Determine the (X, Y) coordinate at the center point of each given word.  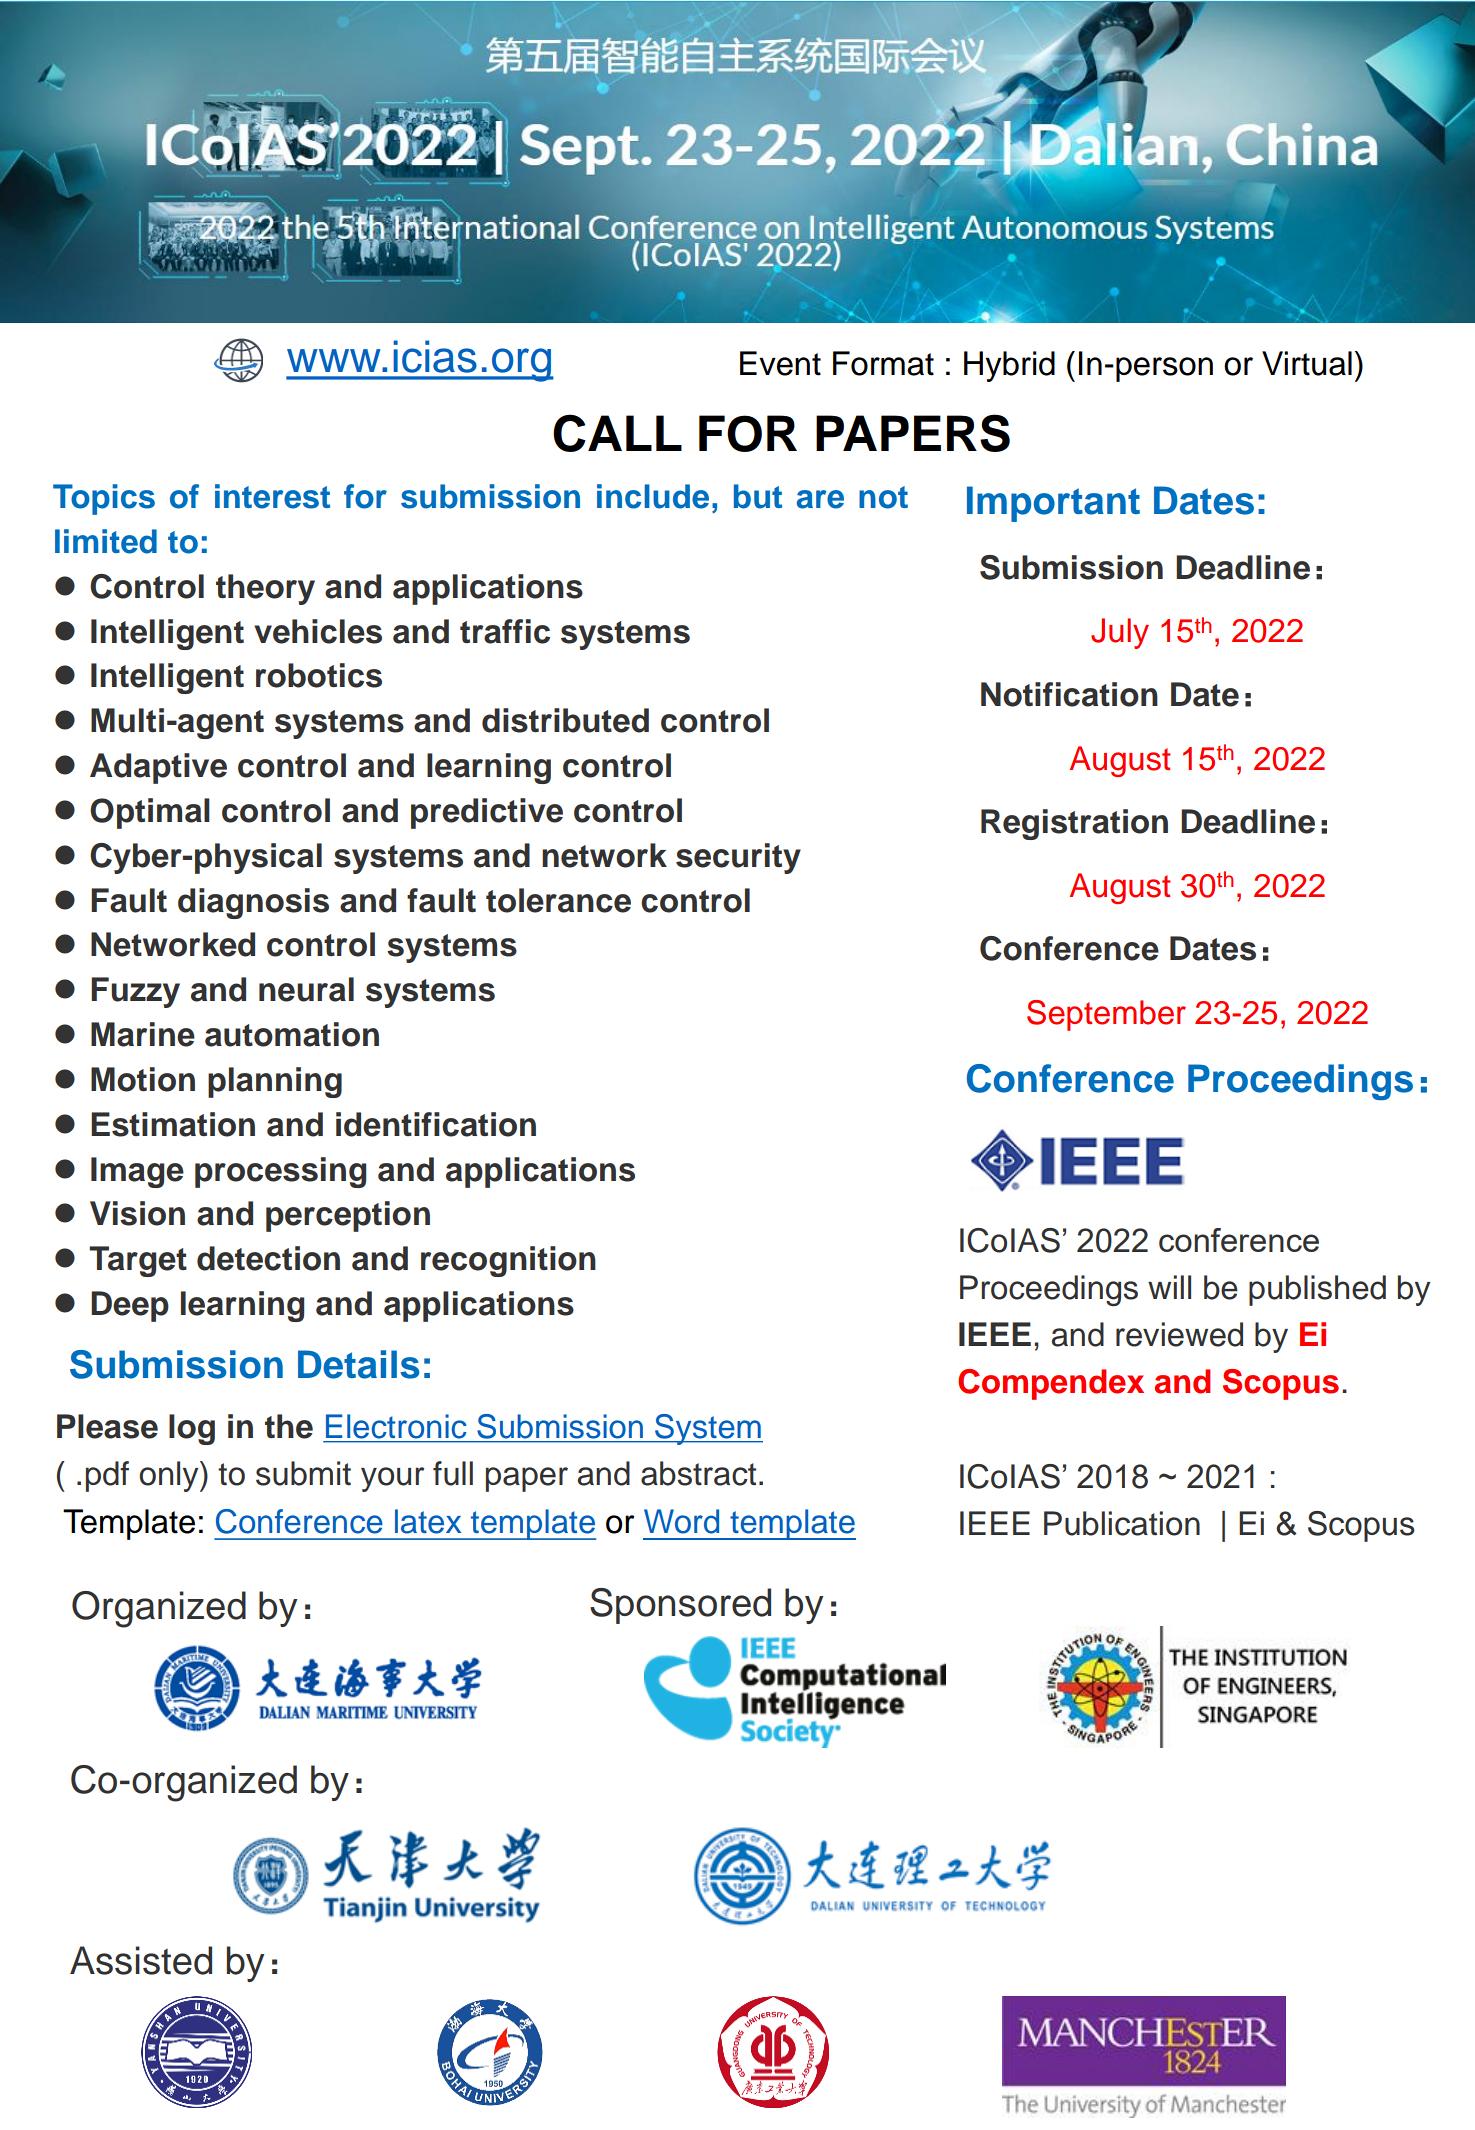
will (1169, 1287)
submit (303, 1473)
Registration (1074, 824)
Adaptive (158, 768)
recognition (508, 1261)
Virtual (1307, 363)
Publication (1122, 1523)
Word (681, 1521)
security (738, 858)
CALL (617, 433)
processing (280, 1172)
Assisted (141, 1960)
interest (272, 496)
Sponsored (680, 1606)
